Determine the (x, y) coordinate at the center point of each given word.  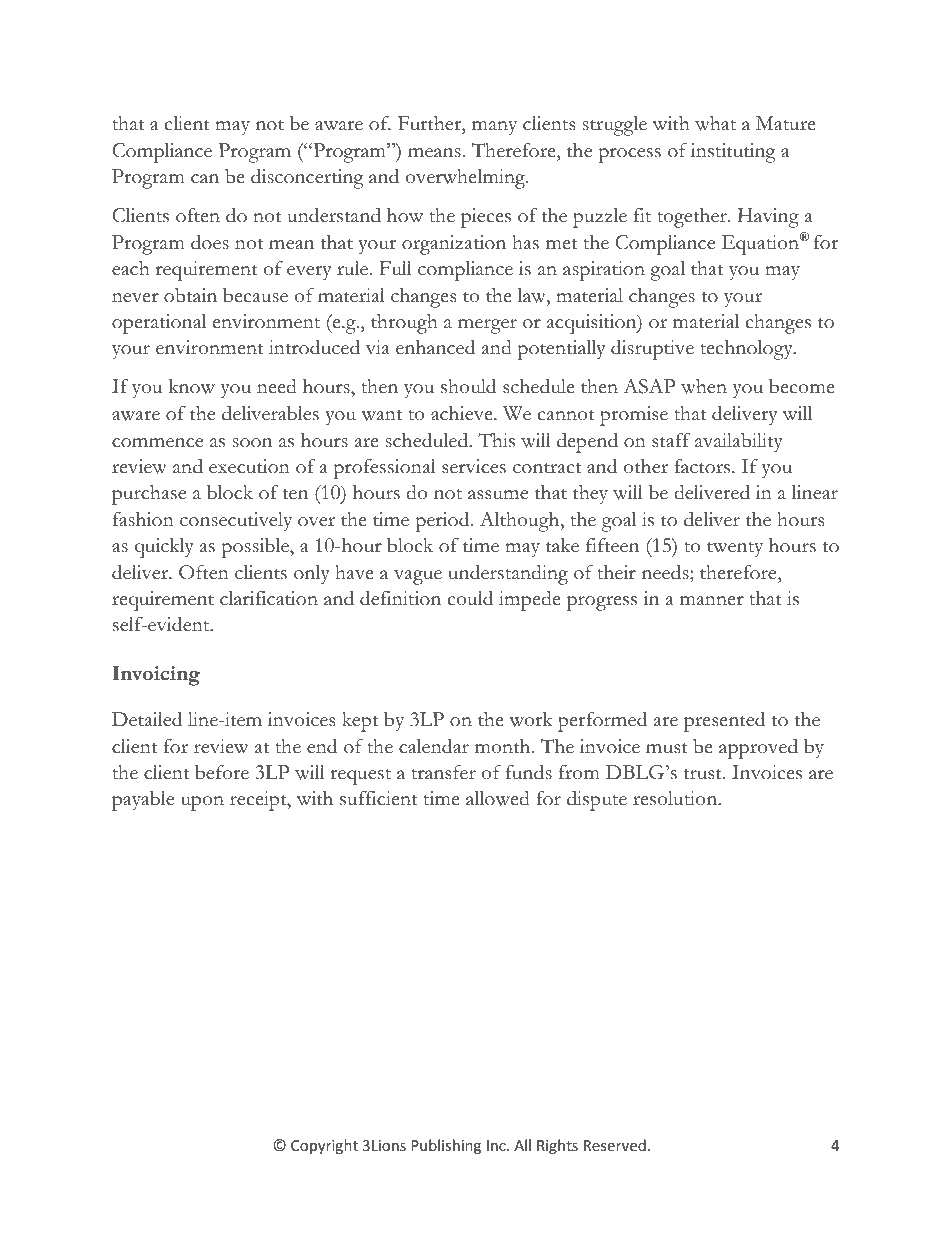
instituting (733, 153)
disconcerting (307, 179)
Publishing (446, 1146)
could (470, 598)
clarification (269, 598)
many (494, 128)
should (468, 386)
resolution (676, 798)
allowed (498, 798)
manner (712, 601)
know (192, 386)
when (704, 386)
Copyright (324, 1146)
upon (202, 803)
